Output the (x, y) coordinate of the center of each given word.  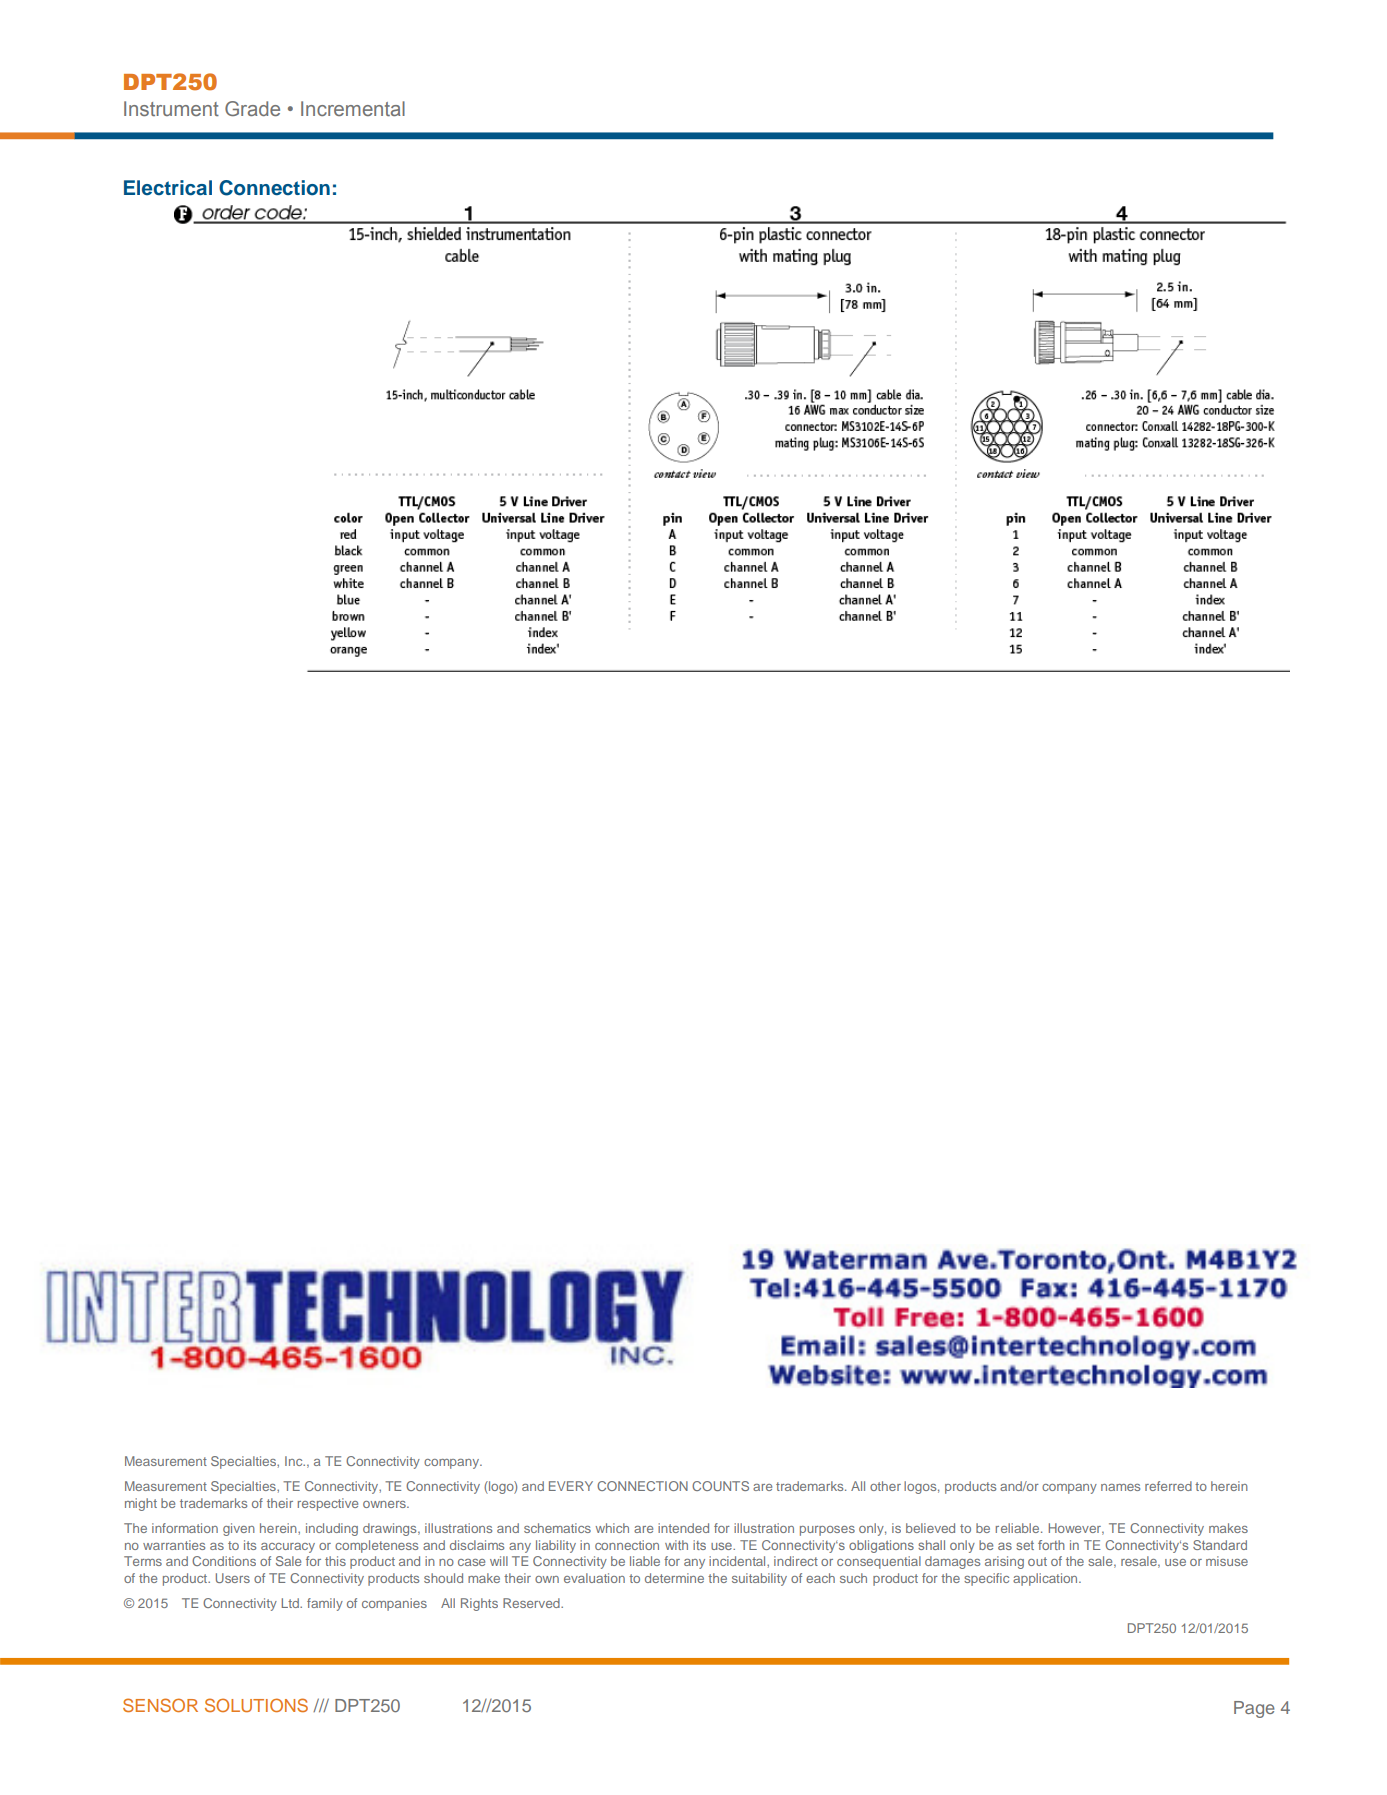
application (1046, 1579)
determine (674, 1578)
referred (1168, 1486)
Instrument (171, 108)
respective (328, 1504)
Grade (252, 108)
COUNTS (720, 1486)
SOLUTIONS (256, 1705)
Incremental (353, 108)
